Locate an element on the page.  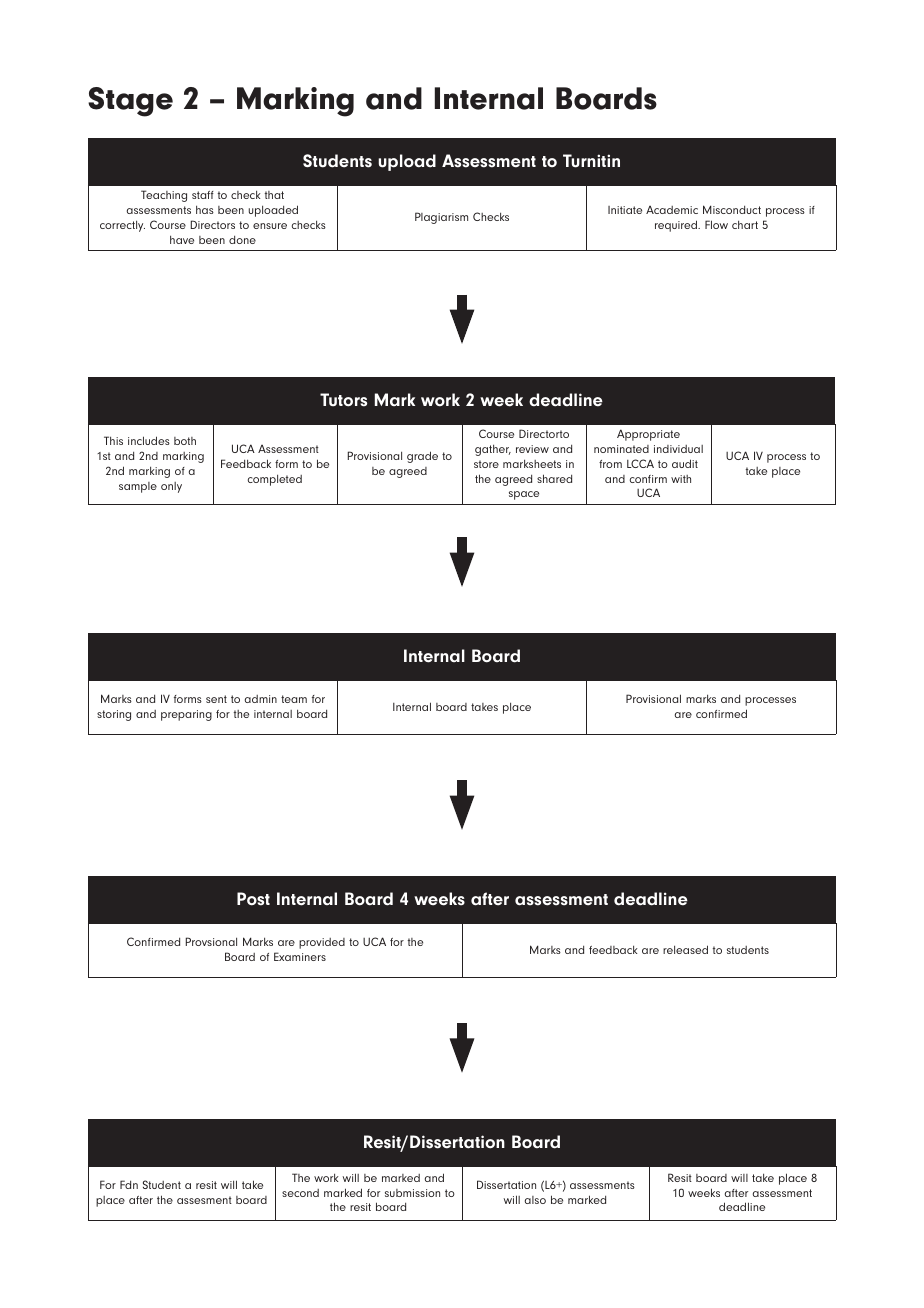
Turnitin is located at coordinates (591, 161).
